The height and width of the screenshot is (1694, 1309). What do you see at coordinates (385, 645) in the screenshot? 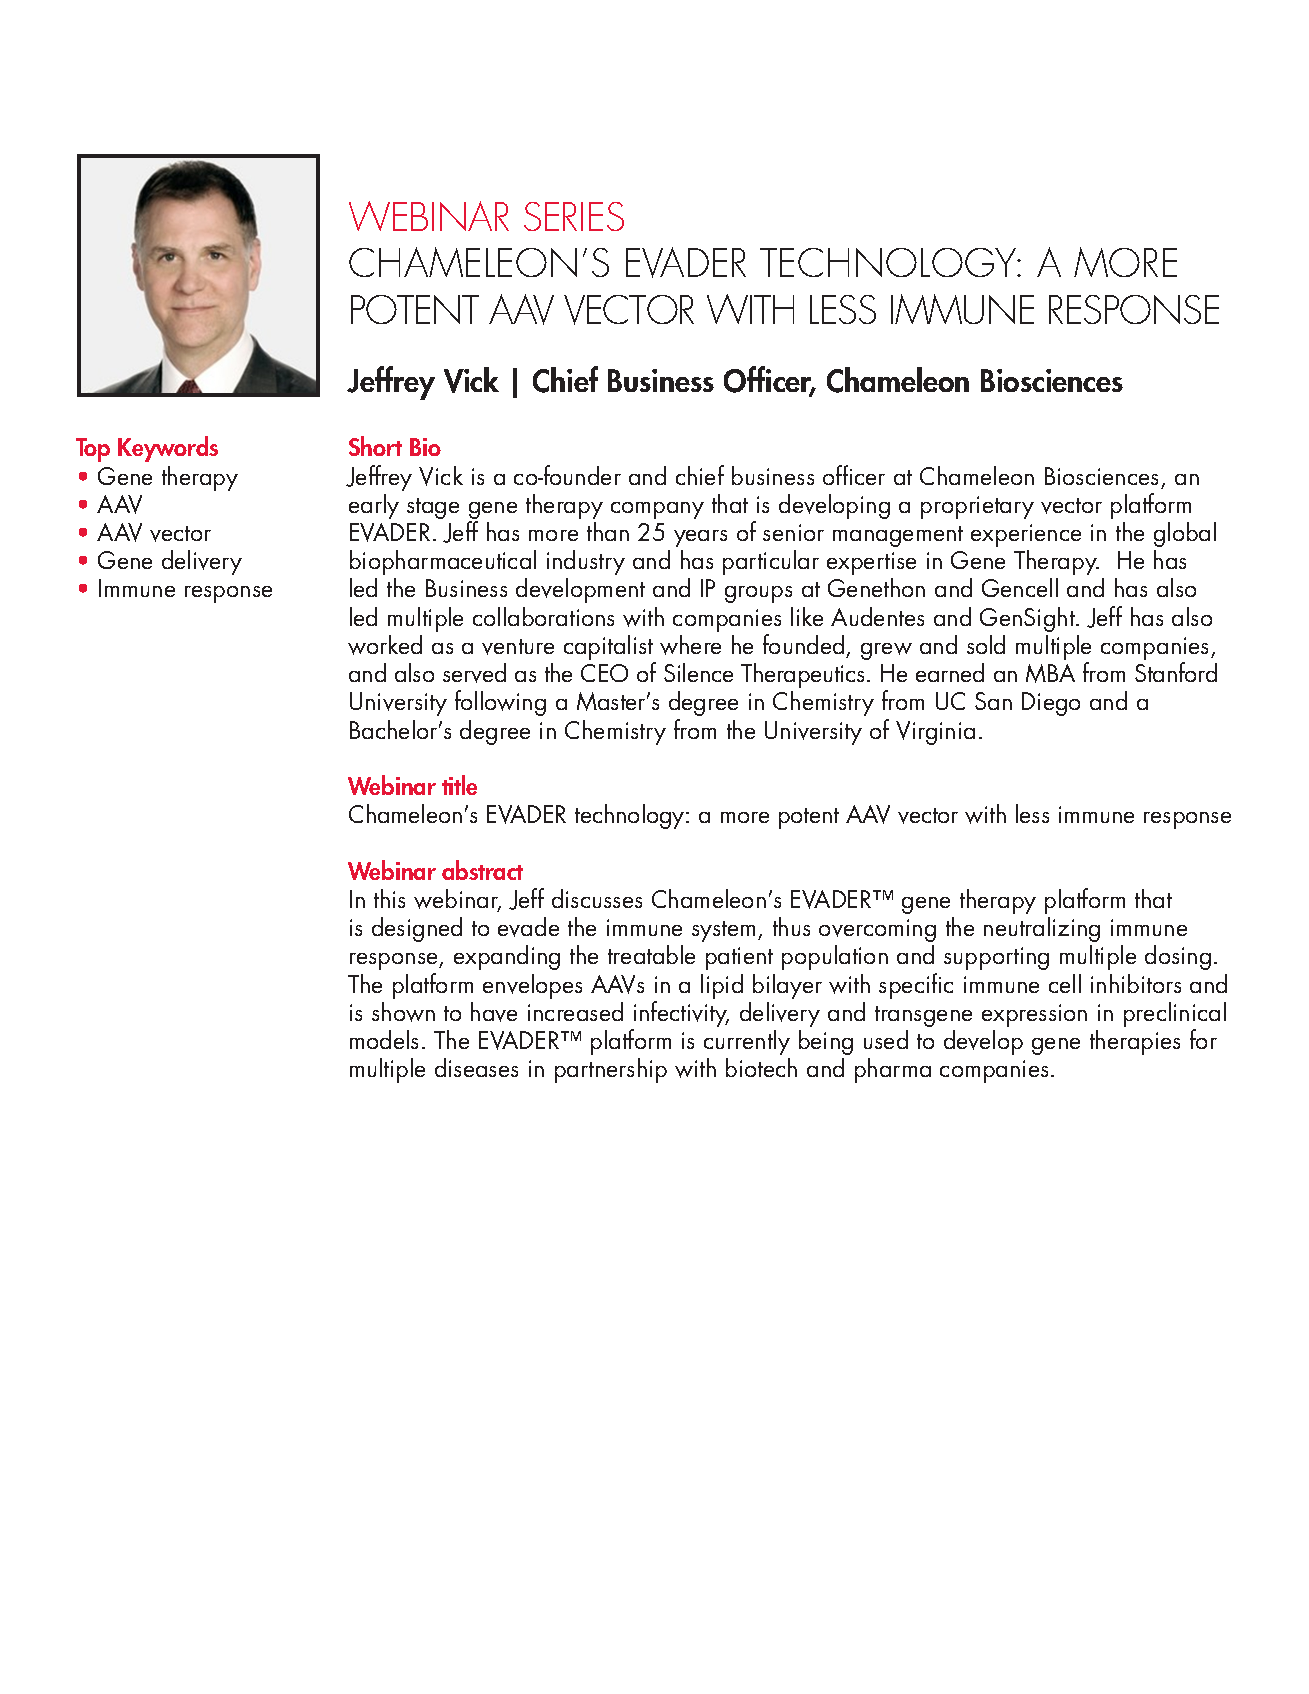
I see `worked` at bounding box center [385, 645].
